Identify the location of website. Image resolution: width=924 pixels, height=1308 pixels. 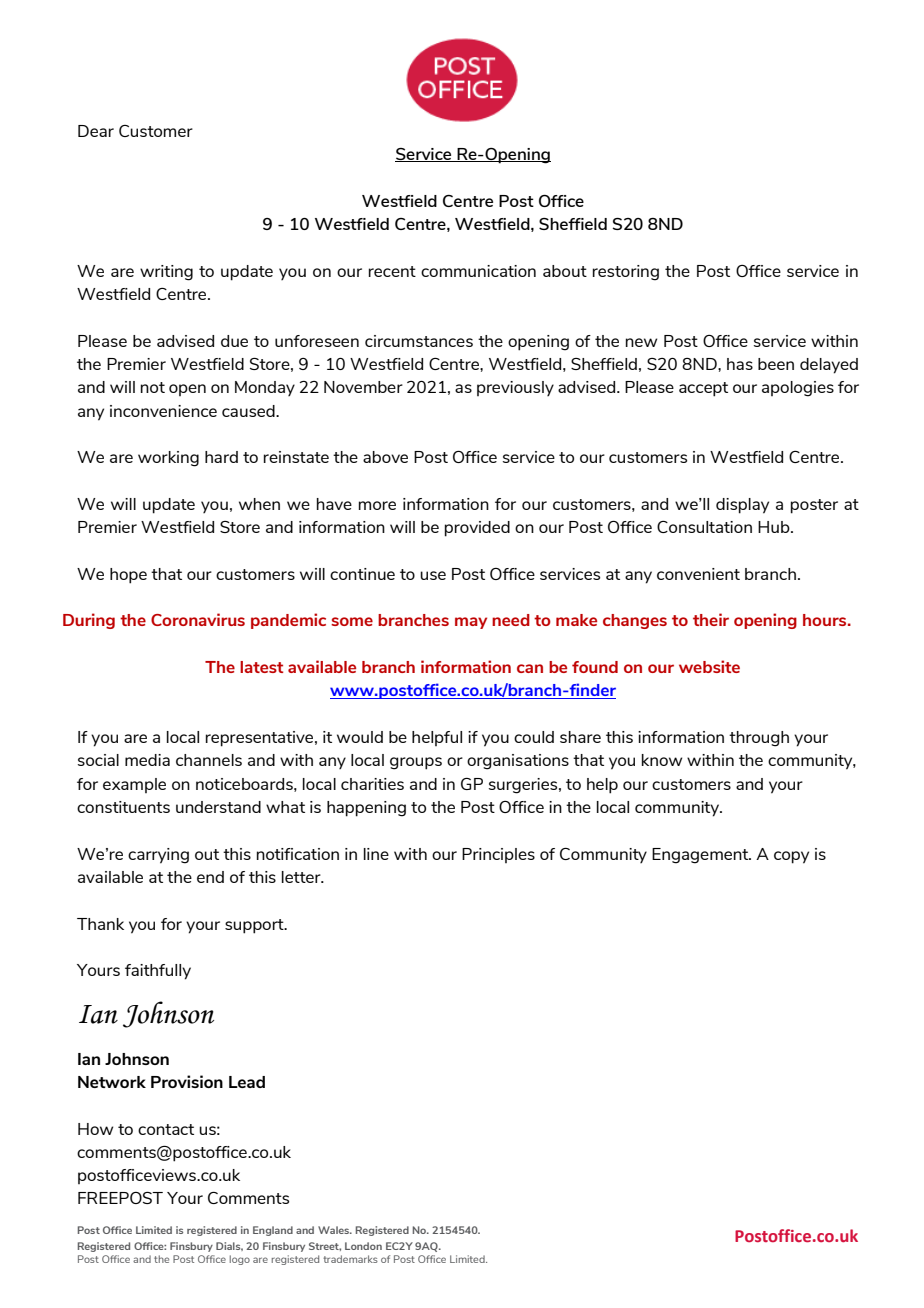
(709, 666).
